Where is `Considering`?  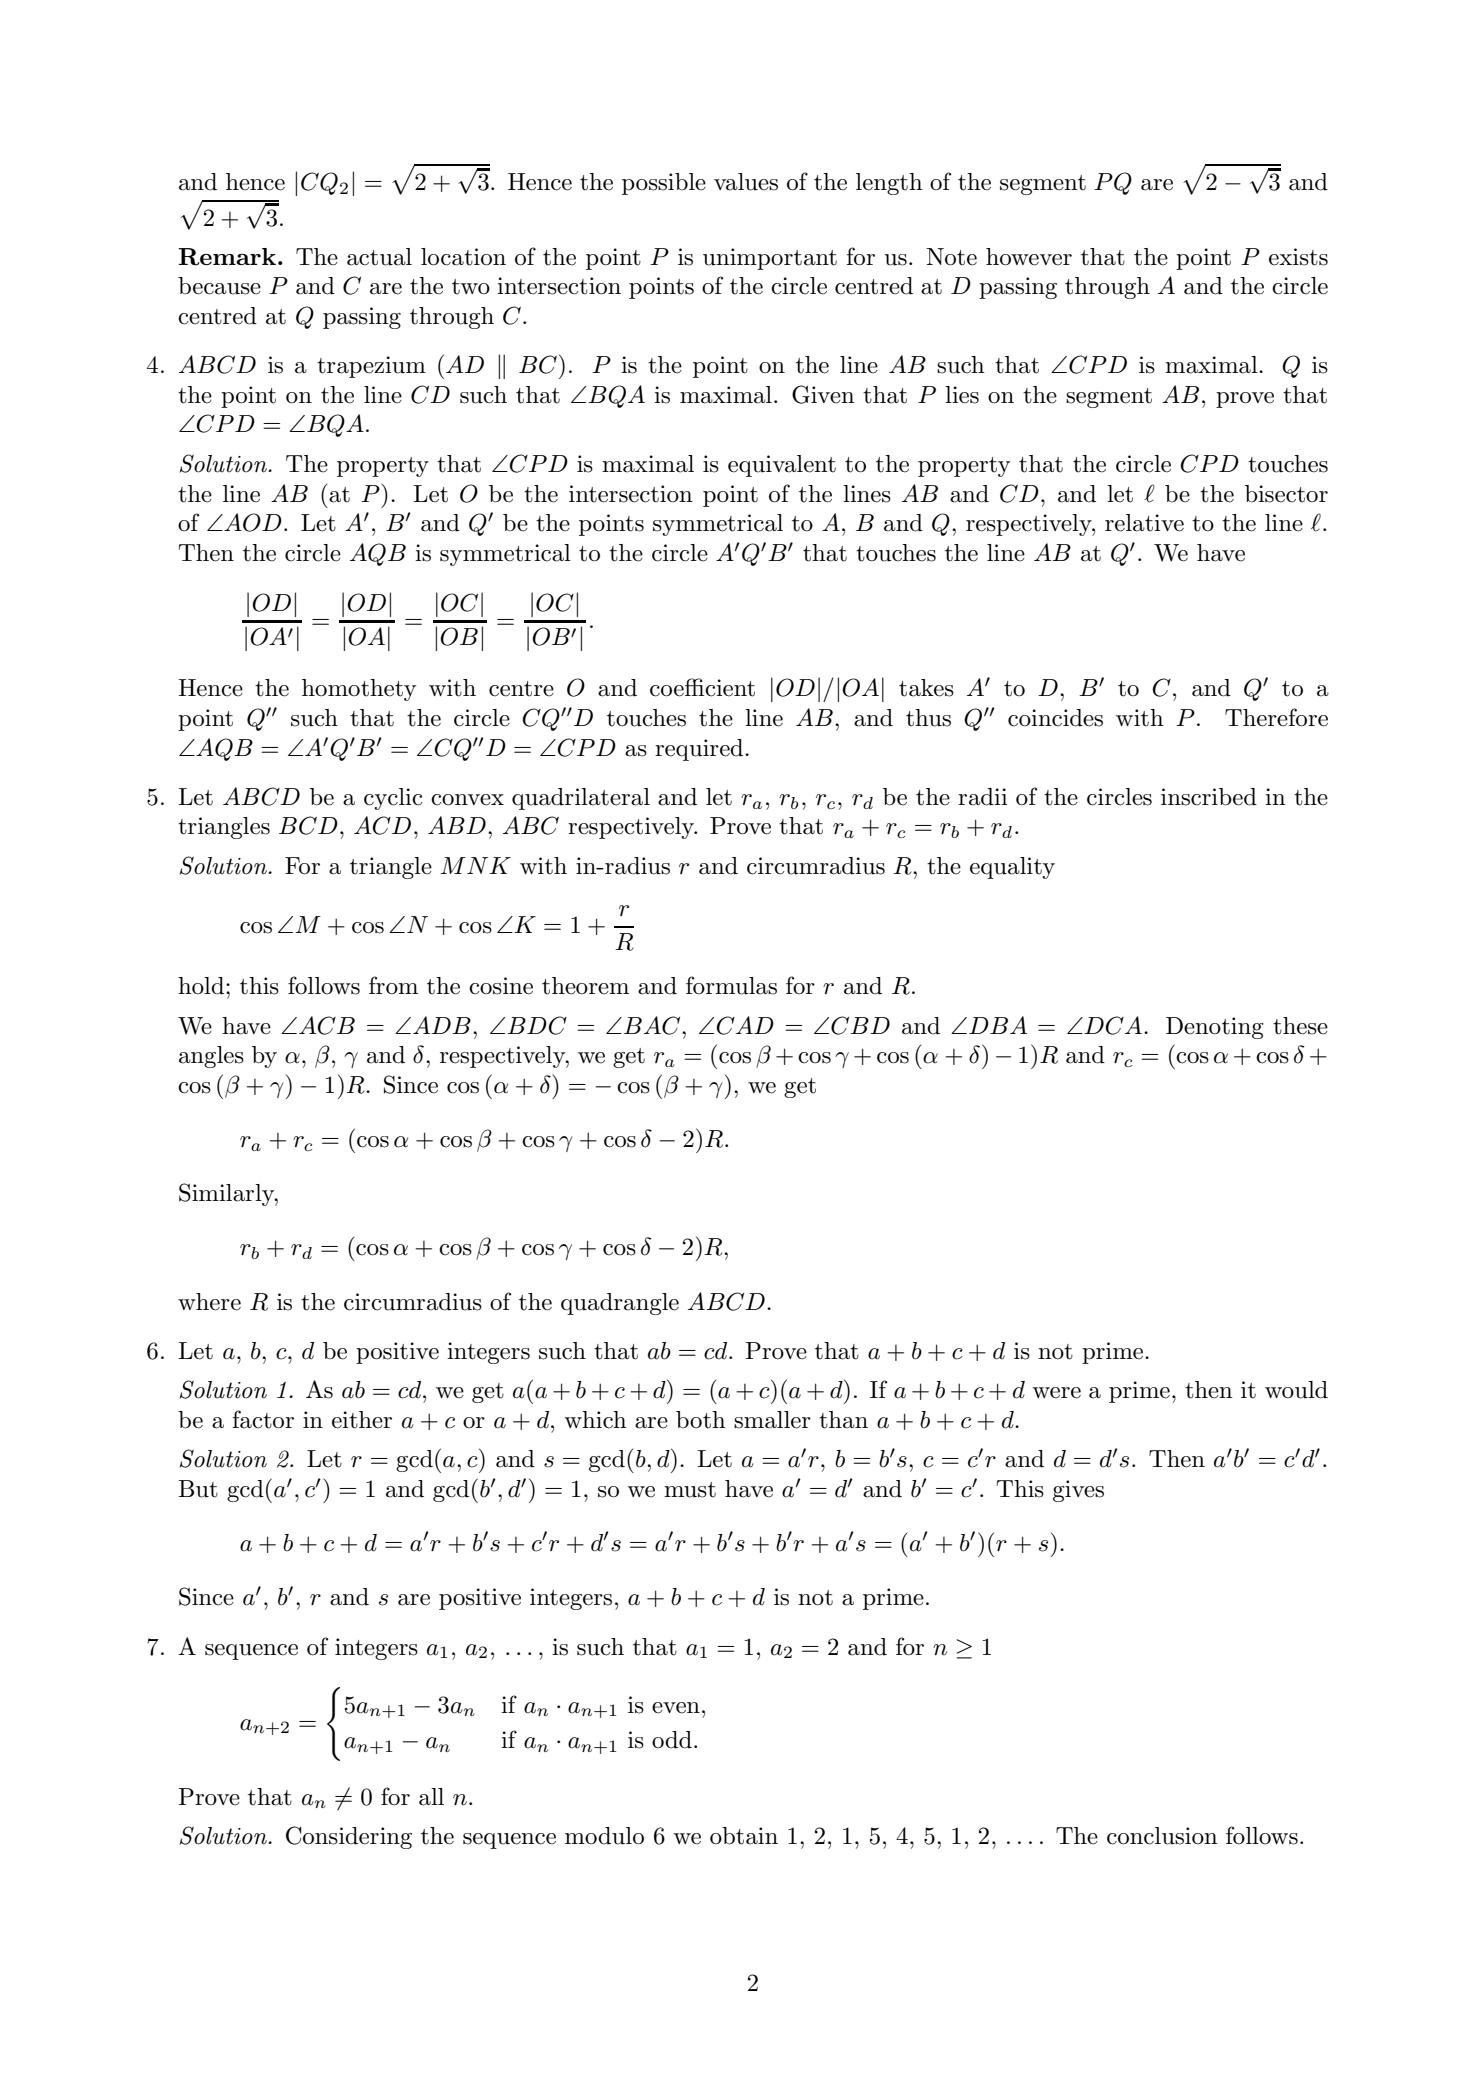 Considering is located at coordinates (349, 1837).
